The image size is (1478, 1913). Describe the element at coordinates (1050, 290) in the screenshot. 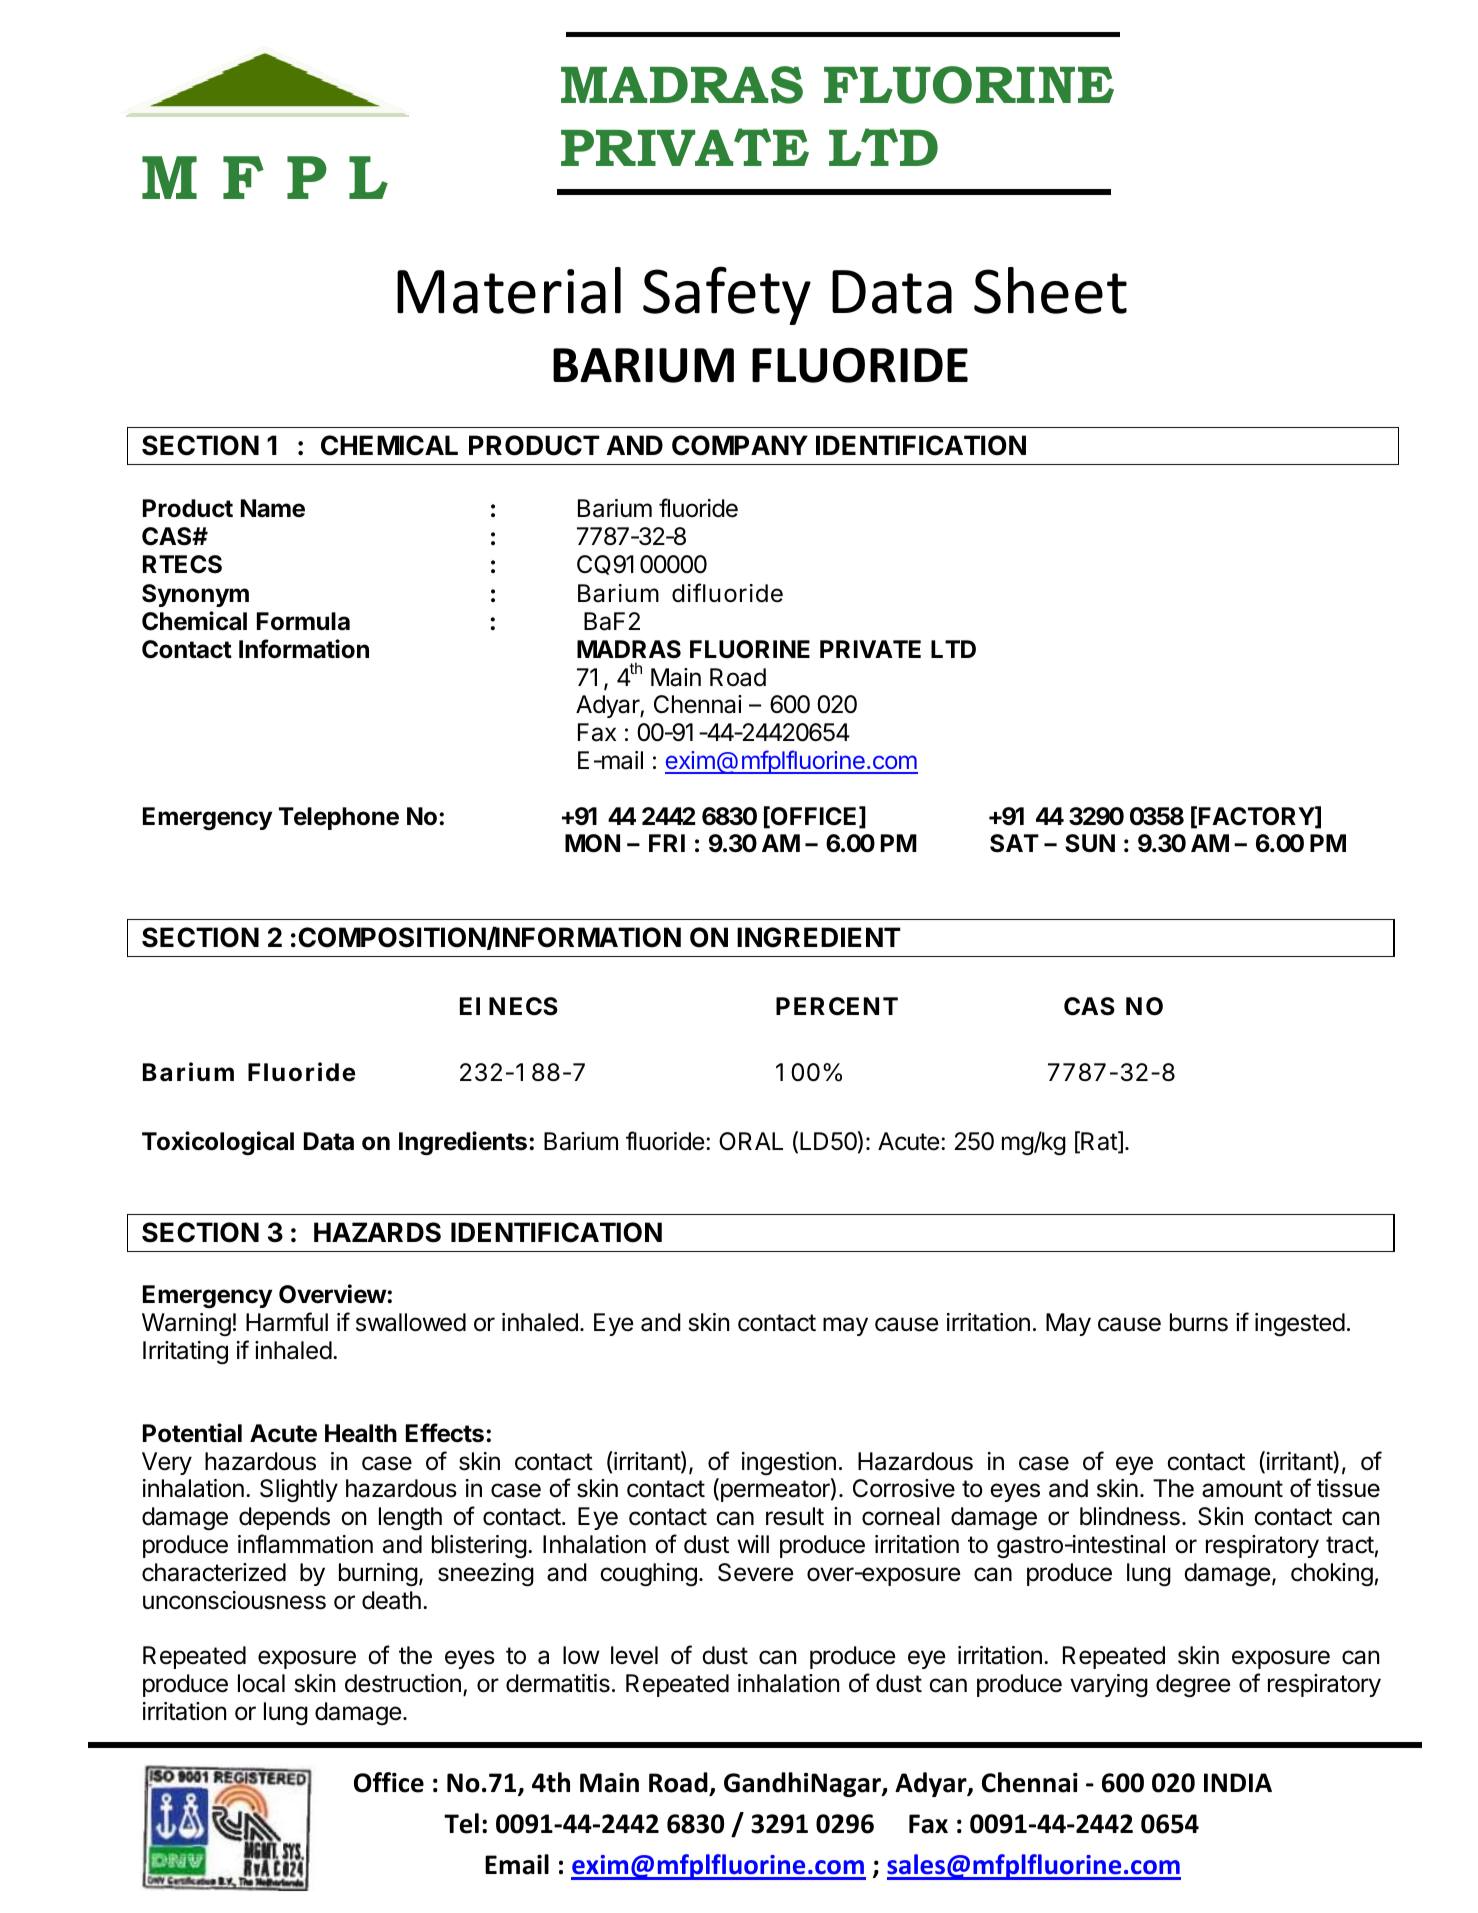

I see `Sheet` at that location.
